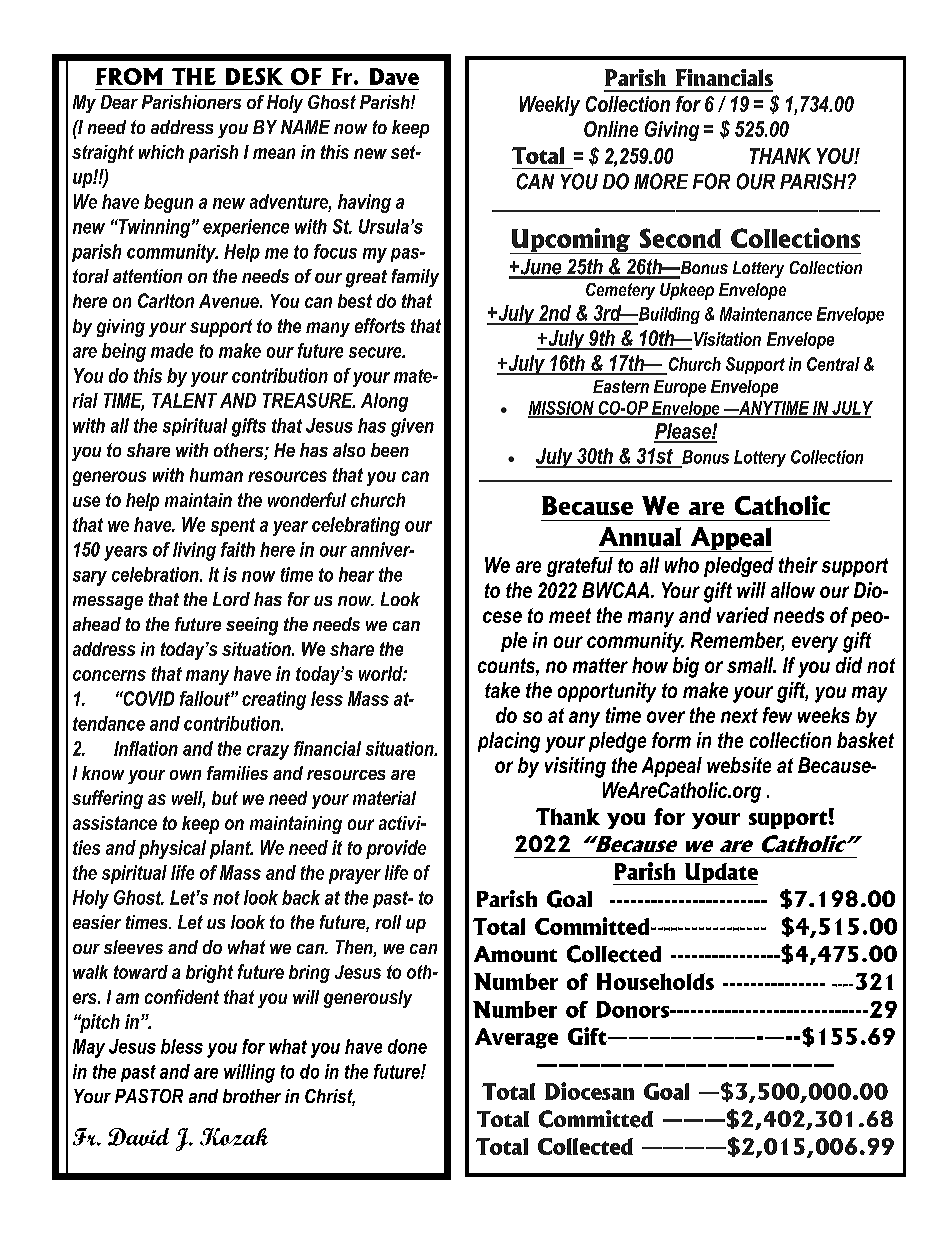  What do you see at coordinates (720, 874) in the screenshot?
I see `Update` at bounding box center [720, 874].
